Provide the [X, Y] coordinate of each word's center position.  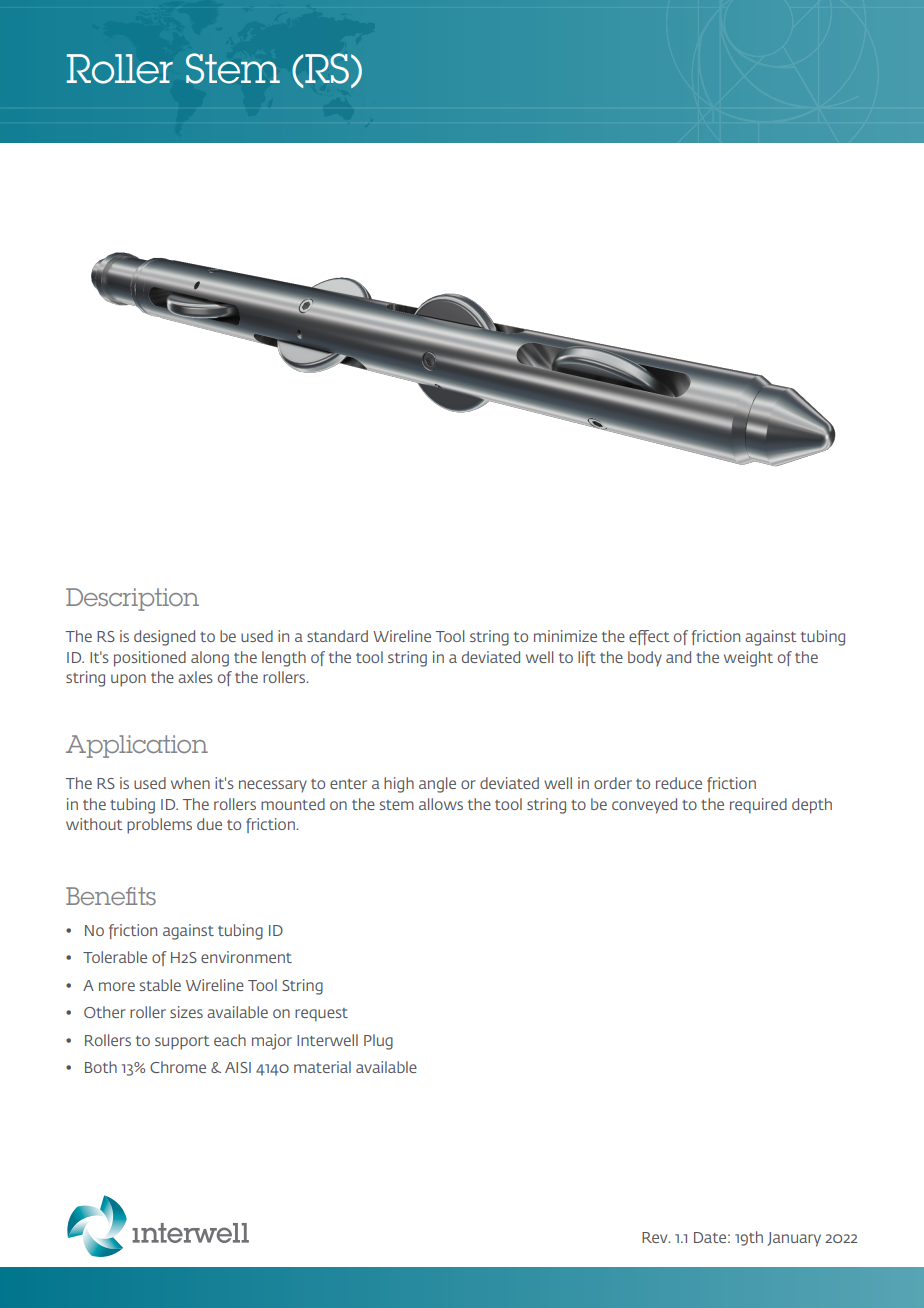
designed [164, 638]
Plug [378, 1042]
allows [441, 804]
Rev [656, 1237]
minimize [565, 636]
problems [159, 826]
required [758, 806]
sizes [186, 1012]
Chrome [178, 1067]
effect [649, 637]
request [321, 1015]
